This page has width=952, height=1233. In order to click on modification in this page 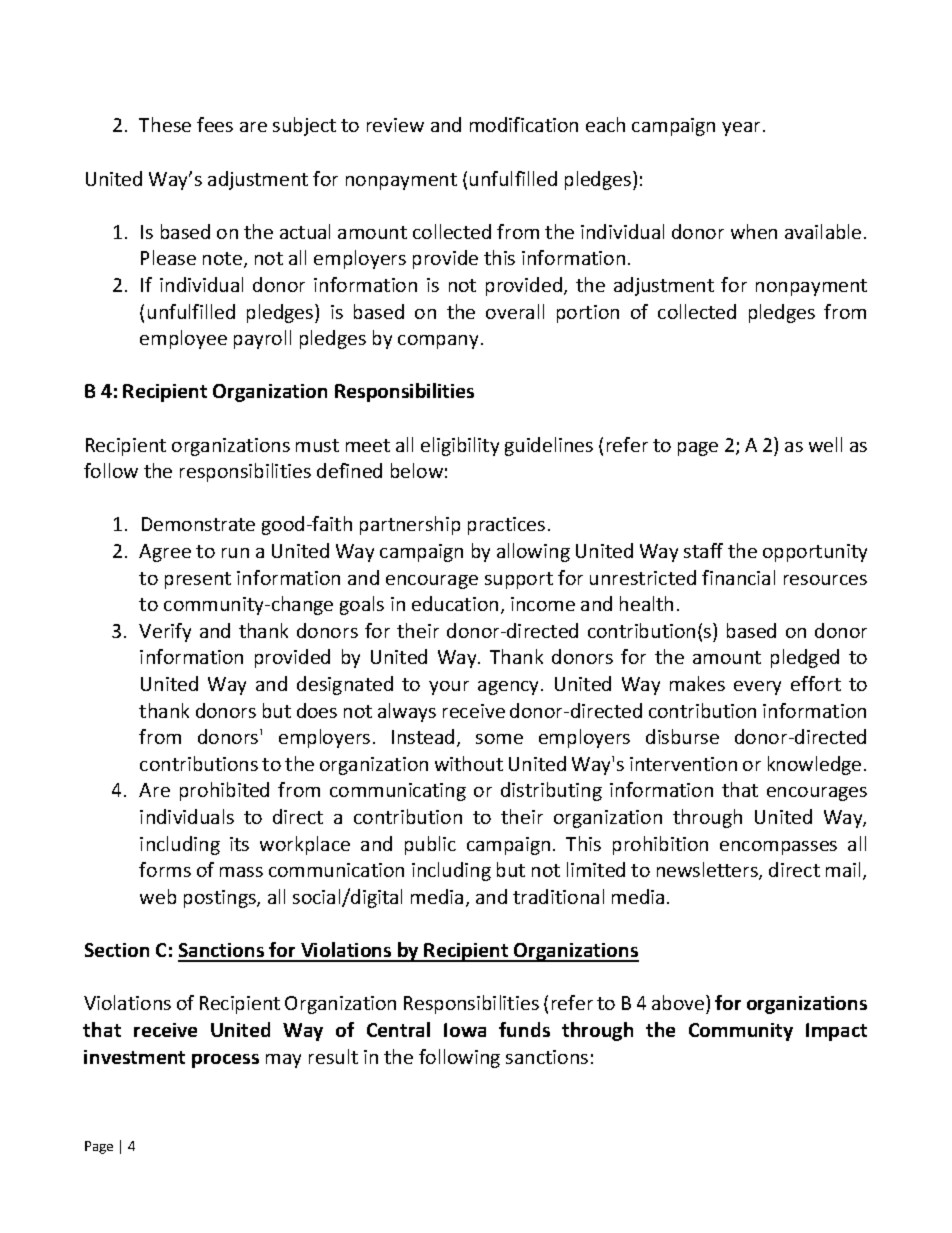, I will do `click(524, 124)`.
